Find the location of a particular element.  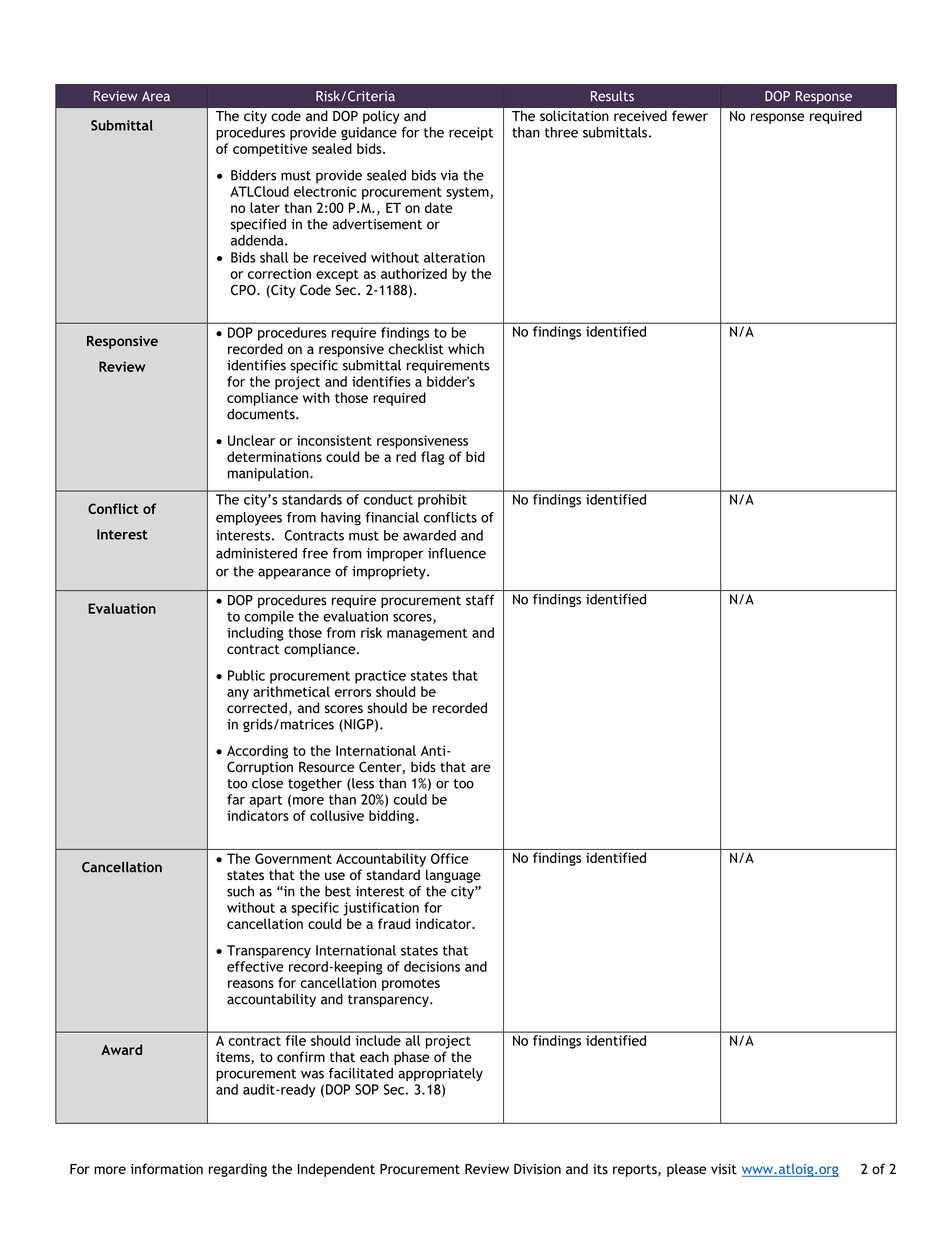

staff is located at coordinates (480, 600).
